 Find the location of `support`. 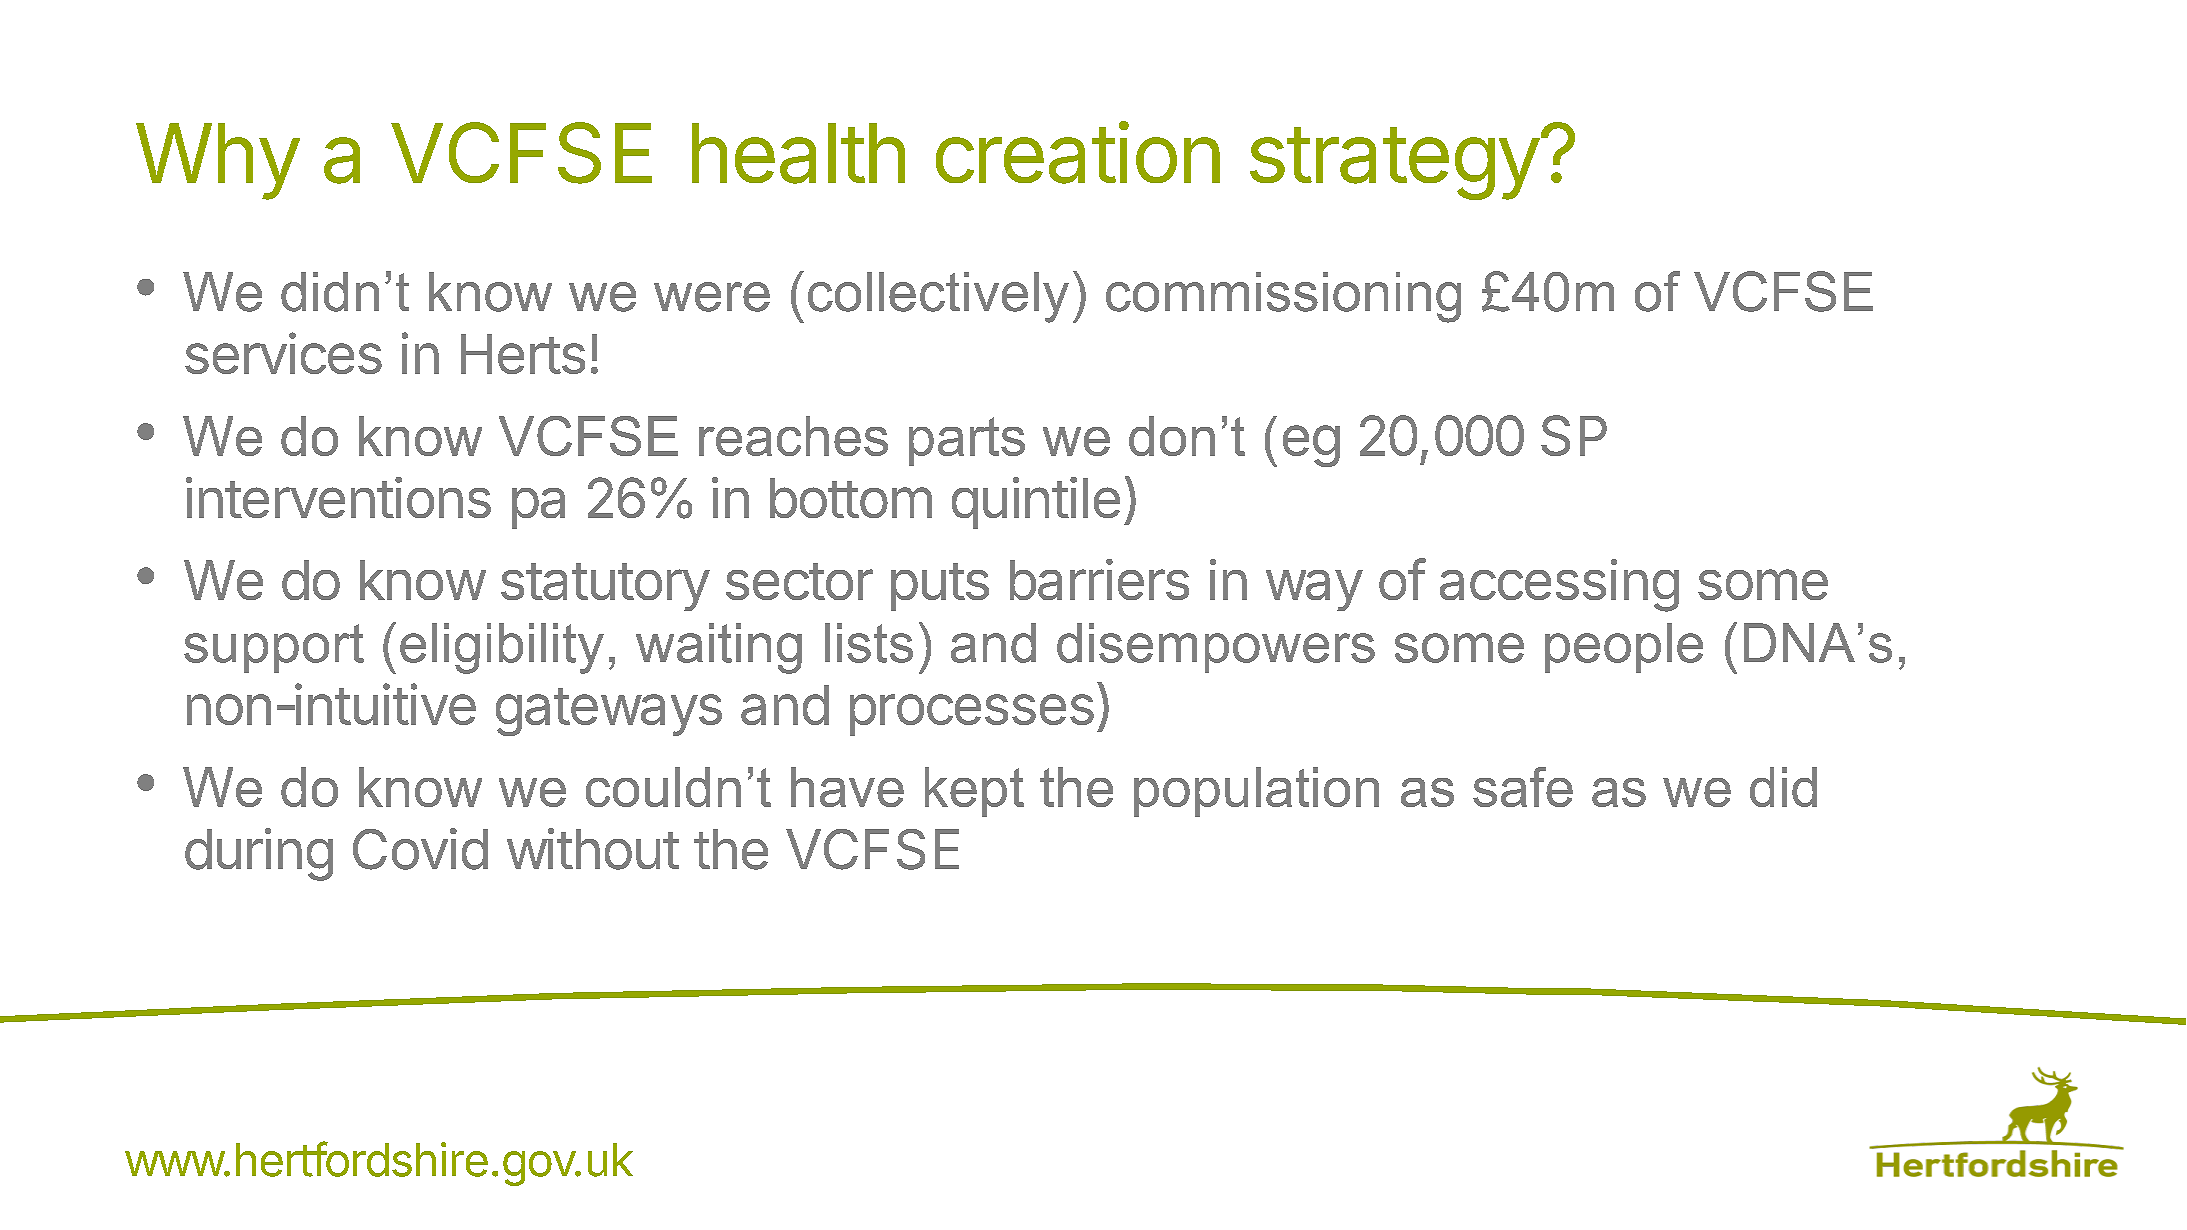

support is located at coordinates (274, 648).
